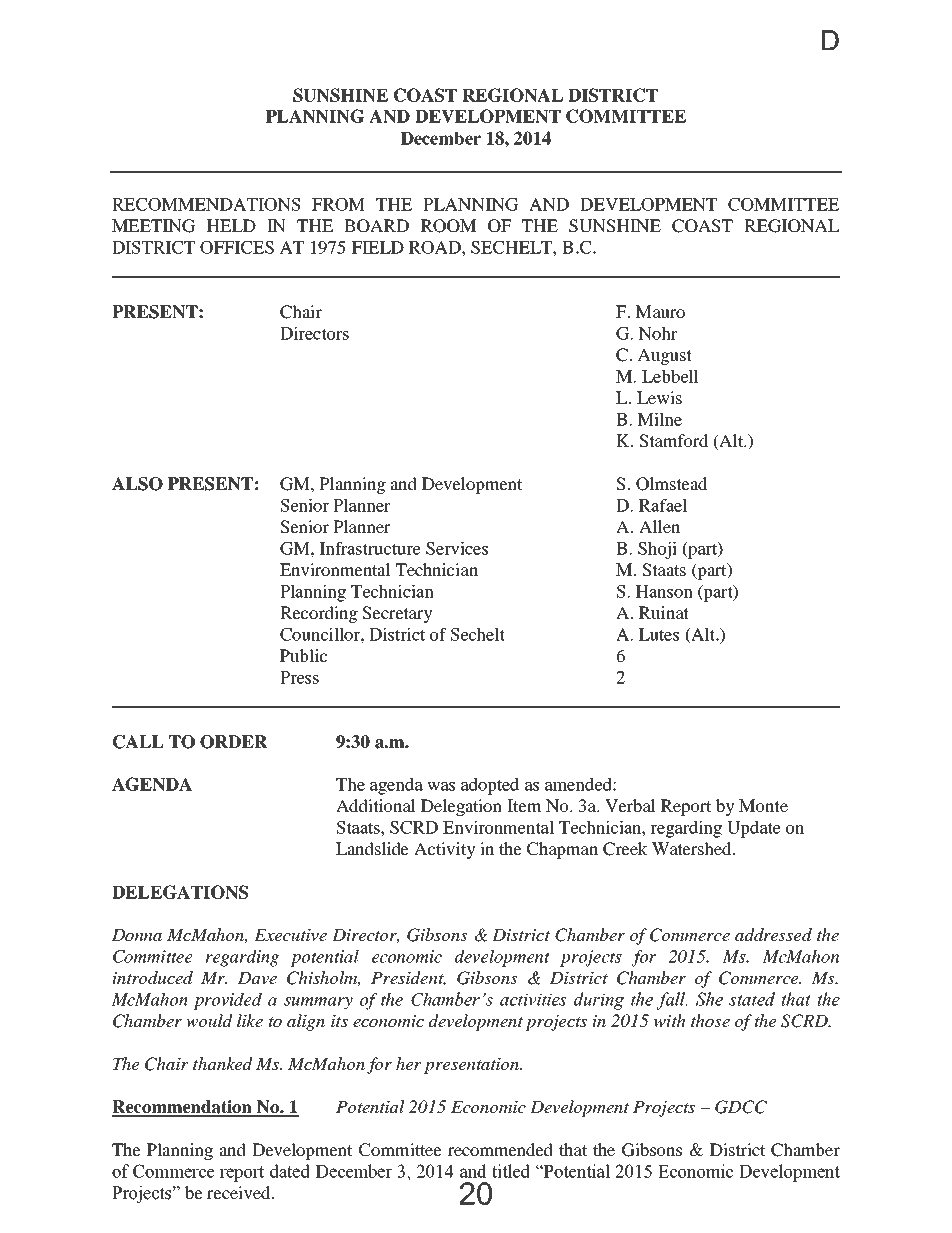 The image size is (952, 1233). Describe the element at coordinates (660, 311) in the screenshot. I see `Mauro` at that location.
